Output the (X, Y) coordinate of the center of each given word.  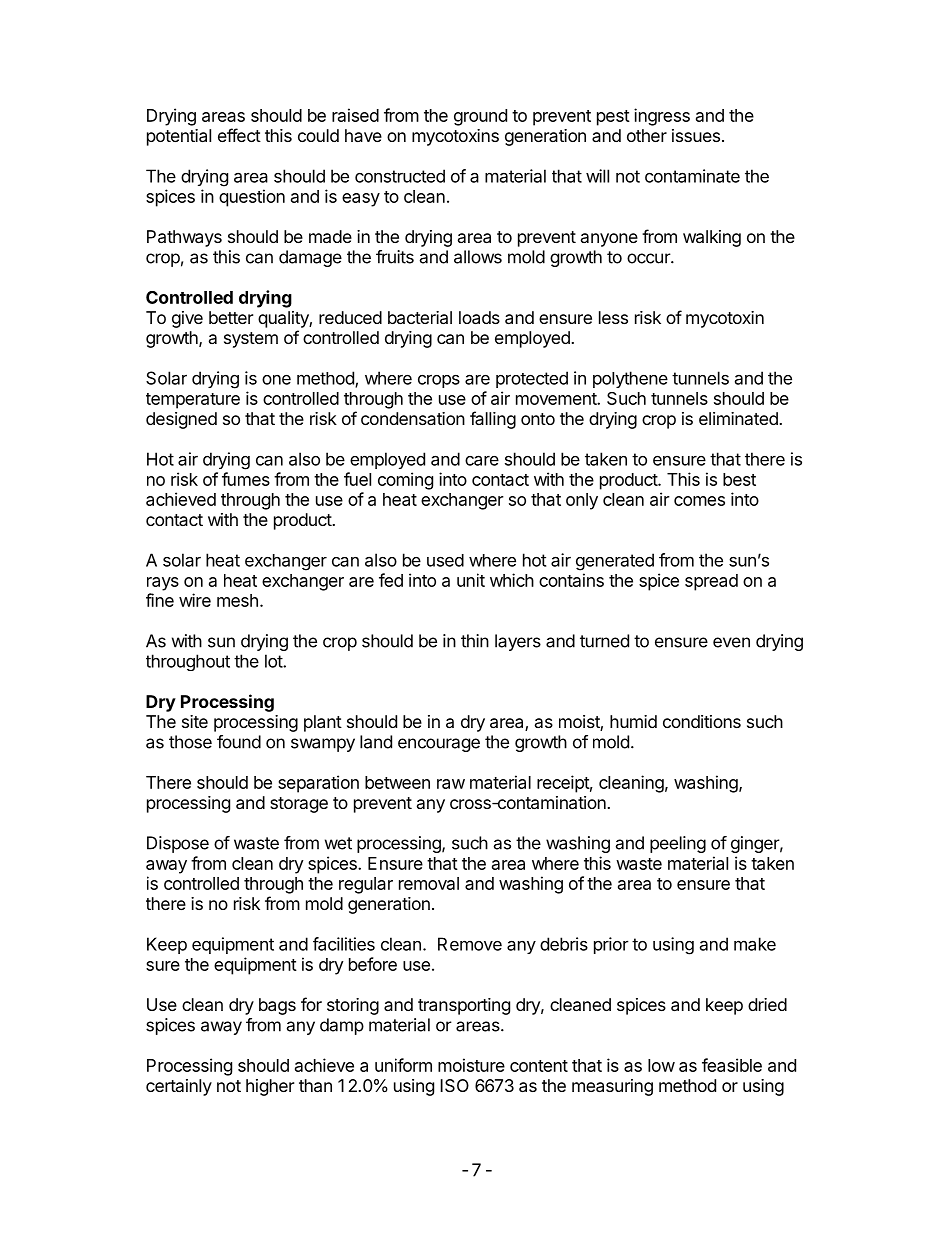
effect (239, 135)
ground (480, 117)
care (482, 460)
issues (696, 135)
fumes (246, 479)
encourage (439, 745)
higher (270, 1087)
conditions (702, 721)
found (239, 742)
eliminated (738, 418)
